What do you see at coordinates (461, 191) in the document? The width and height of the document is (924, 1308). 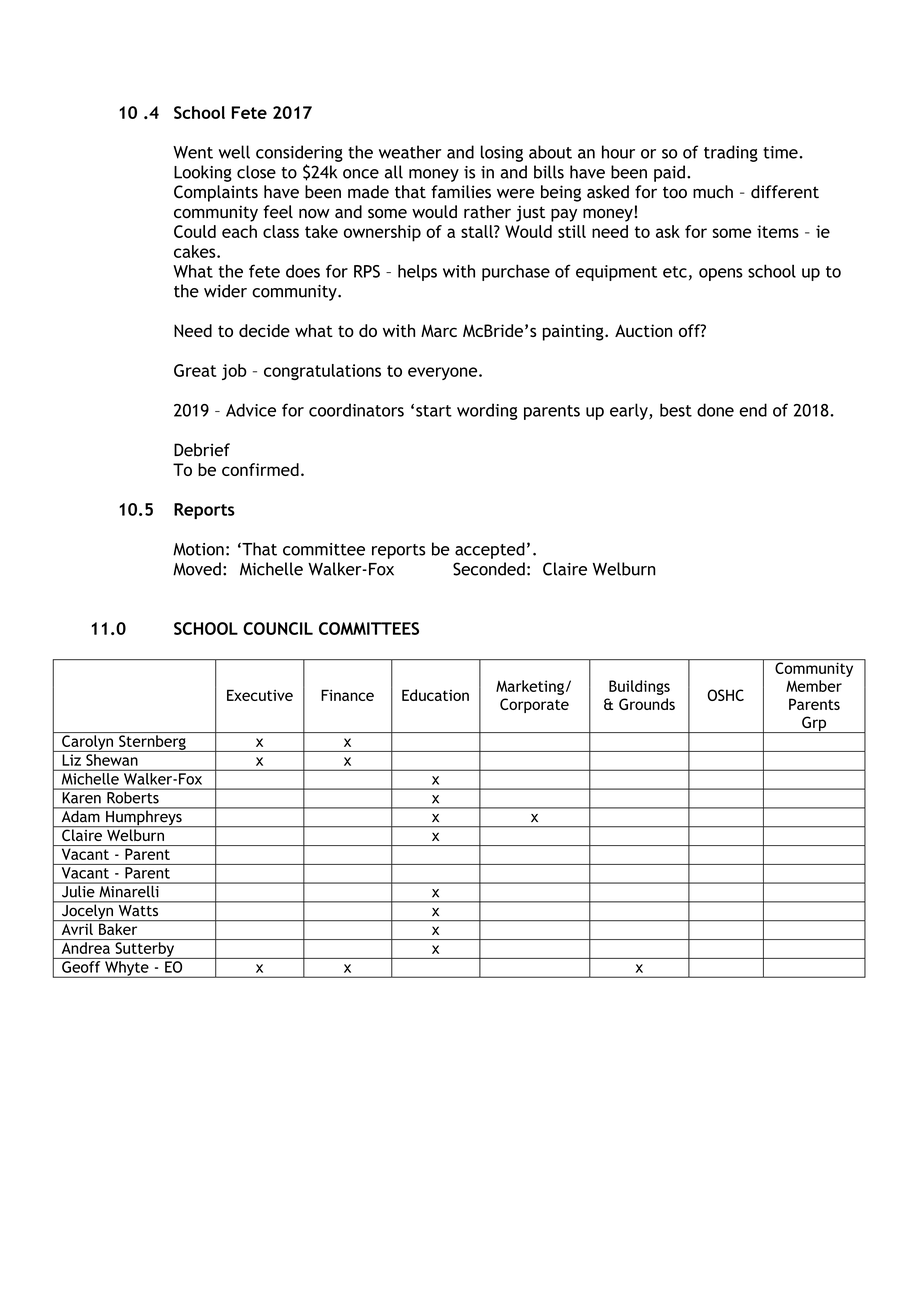 I see `families` at bounding box center [461, 191].
